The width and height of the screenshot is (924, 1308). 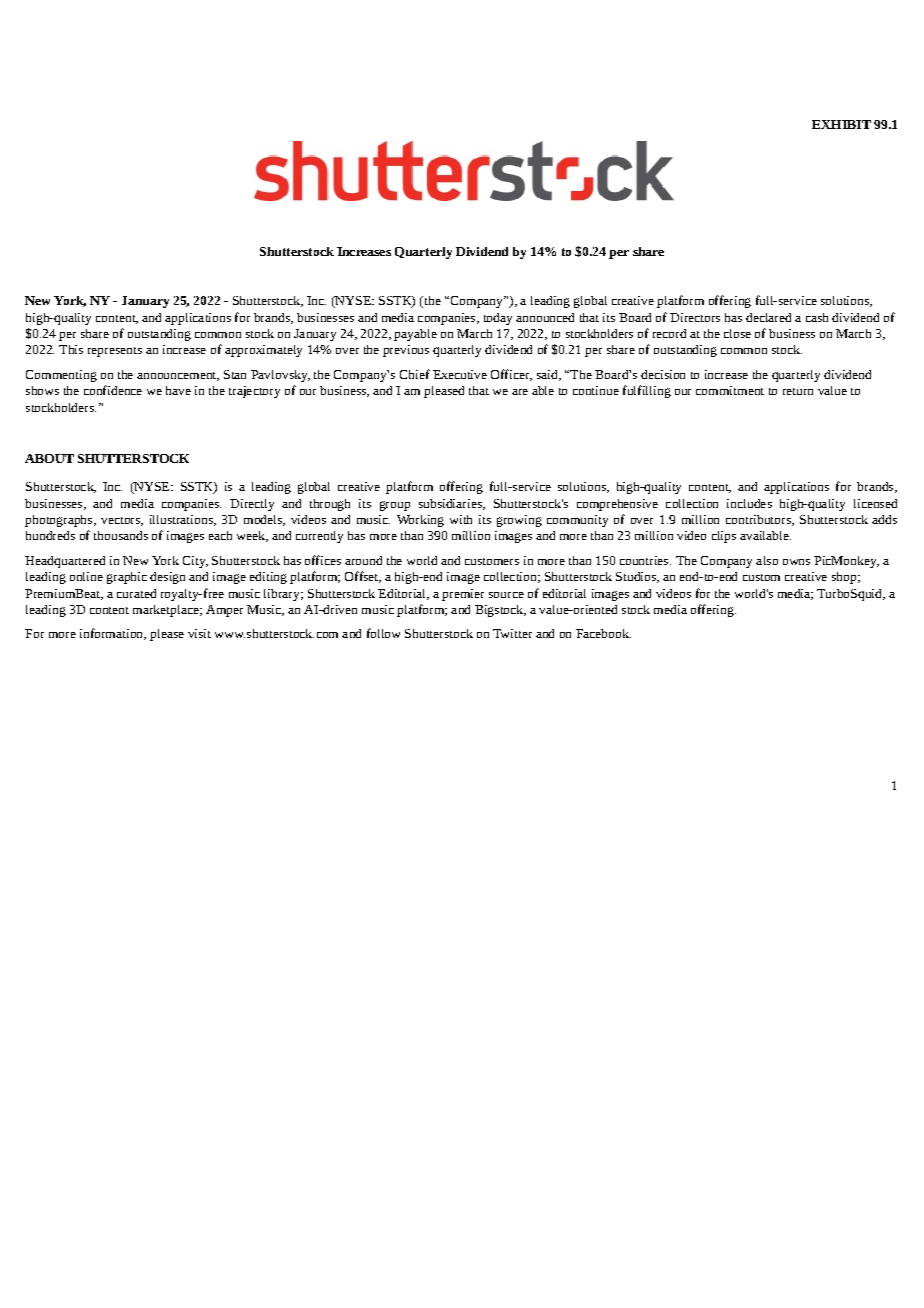 I want to click on EXHIBIT, so click(x=841, y=124).
